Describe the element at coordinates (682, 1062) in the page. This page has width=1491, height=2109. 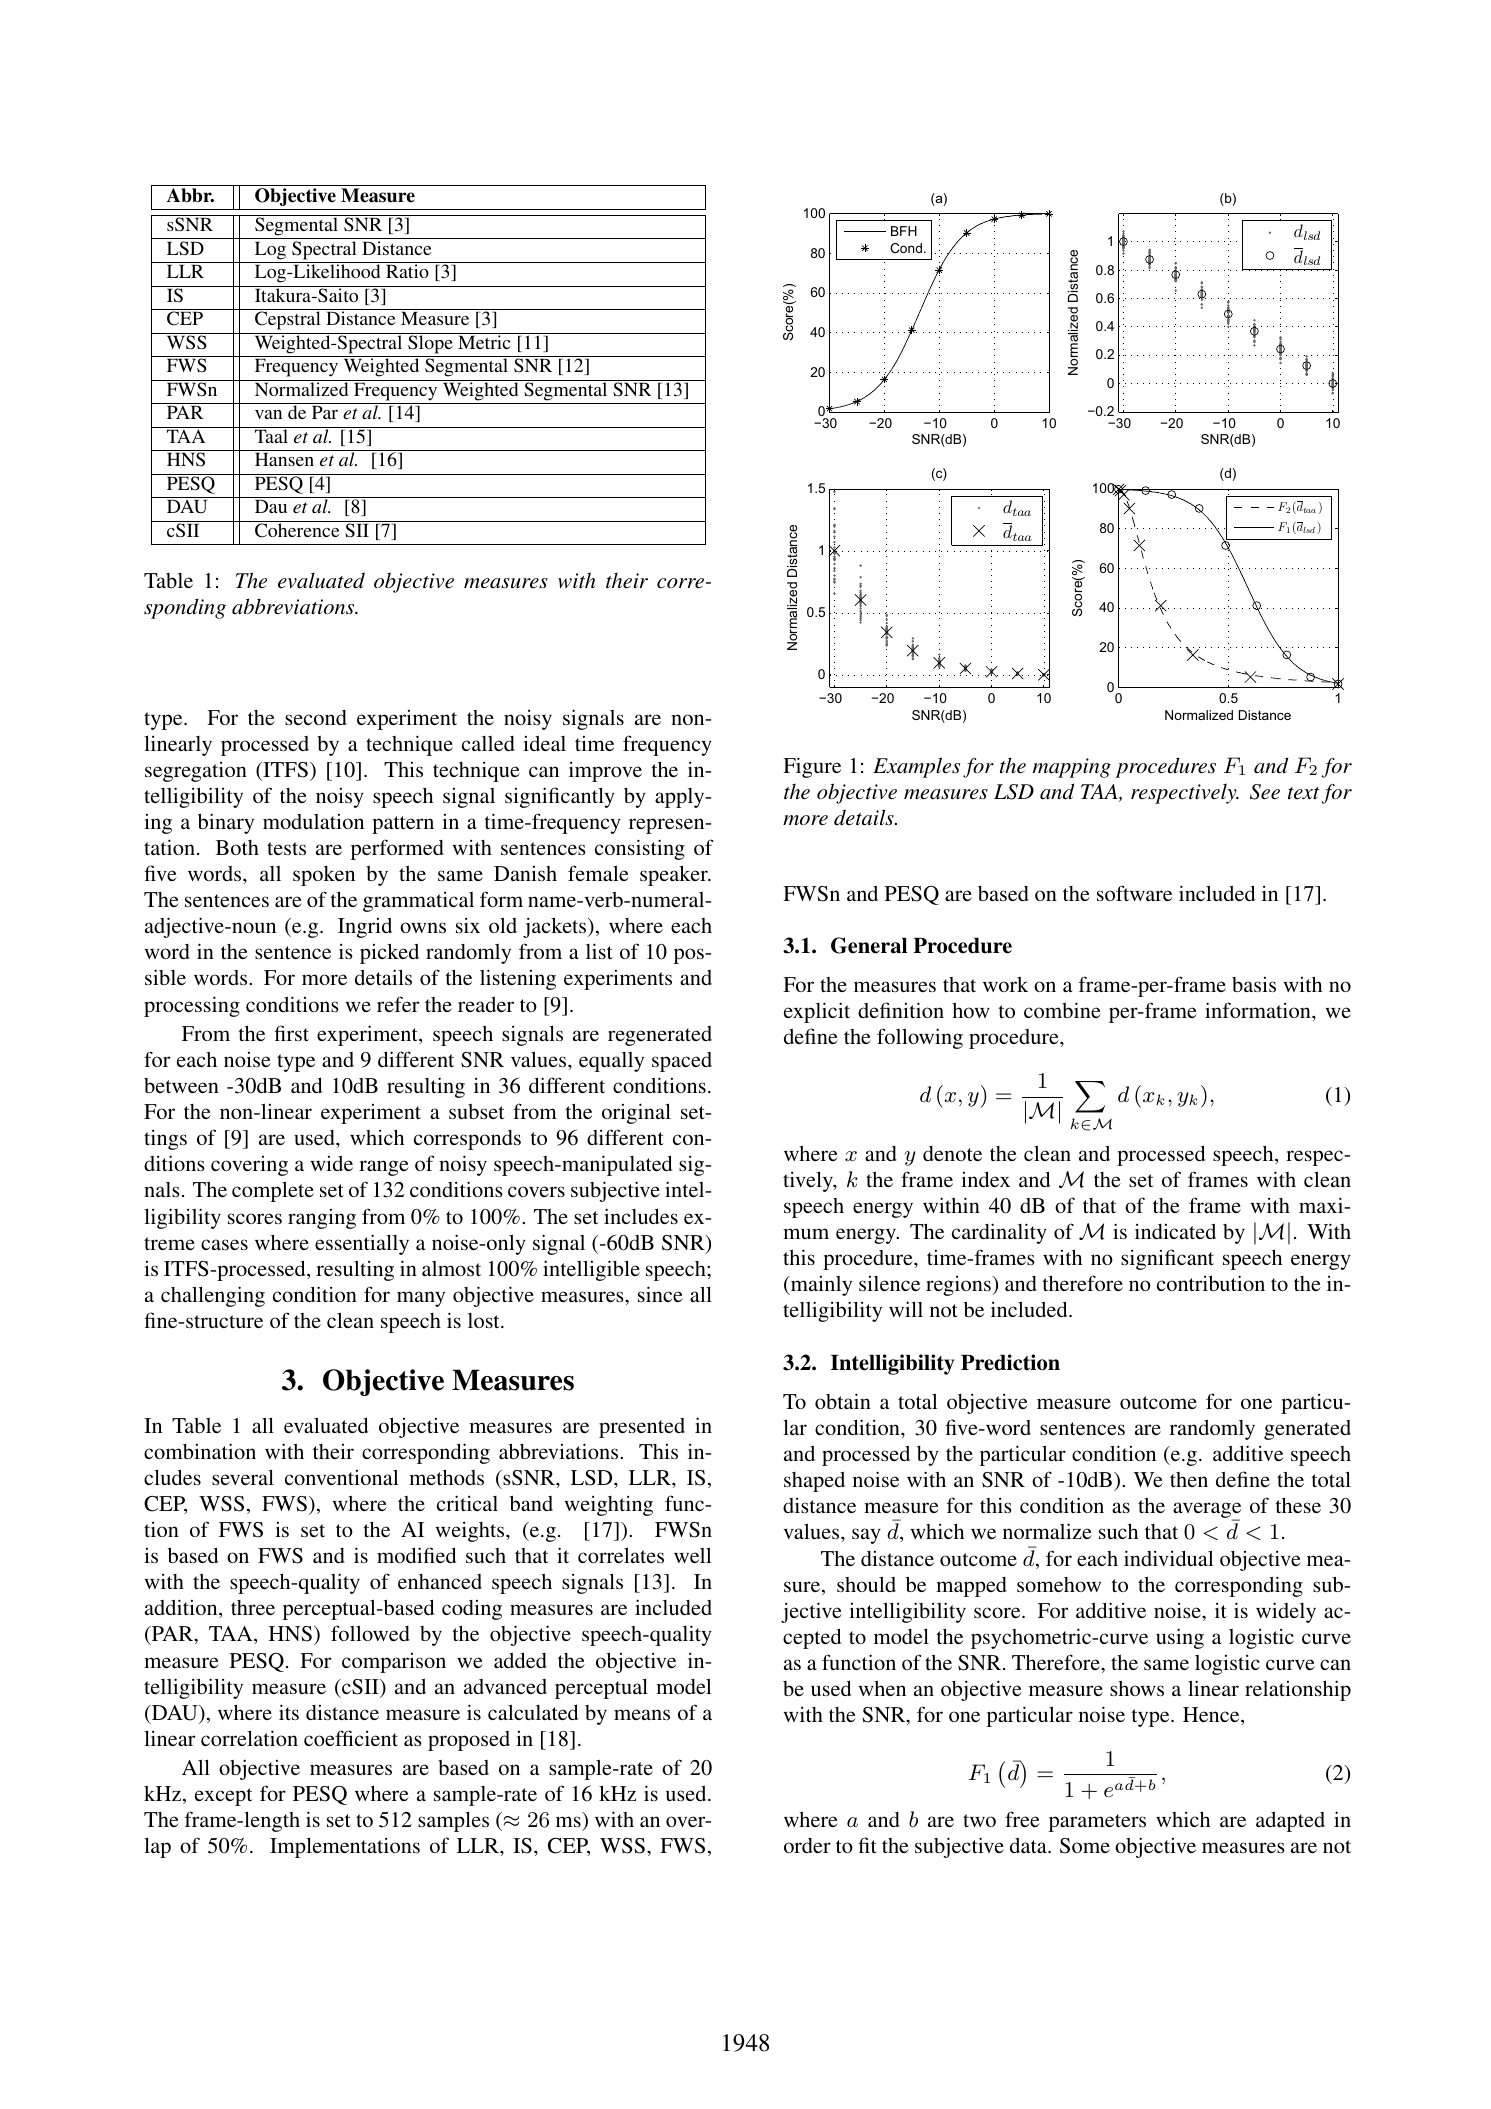
I see `spaced` at that location.
